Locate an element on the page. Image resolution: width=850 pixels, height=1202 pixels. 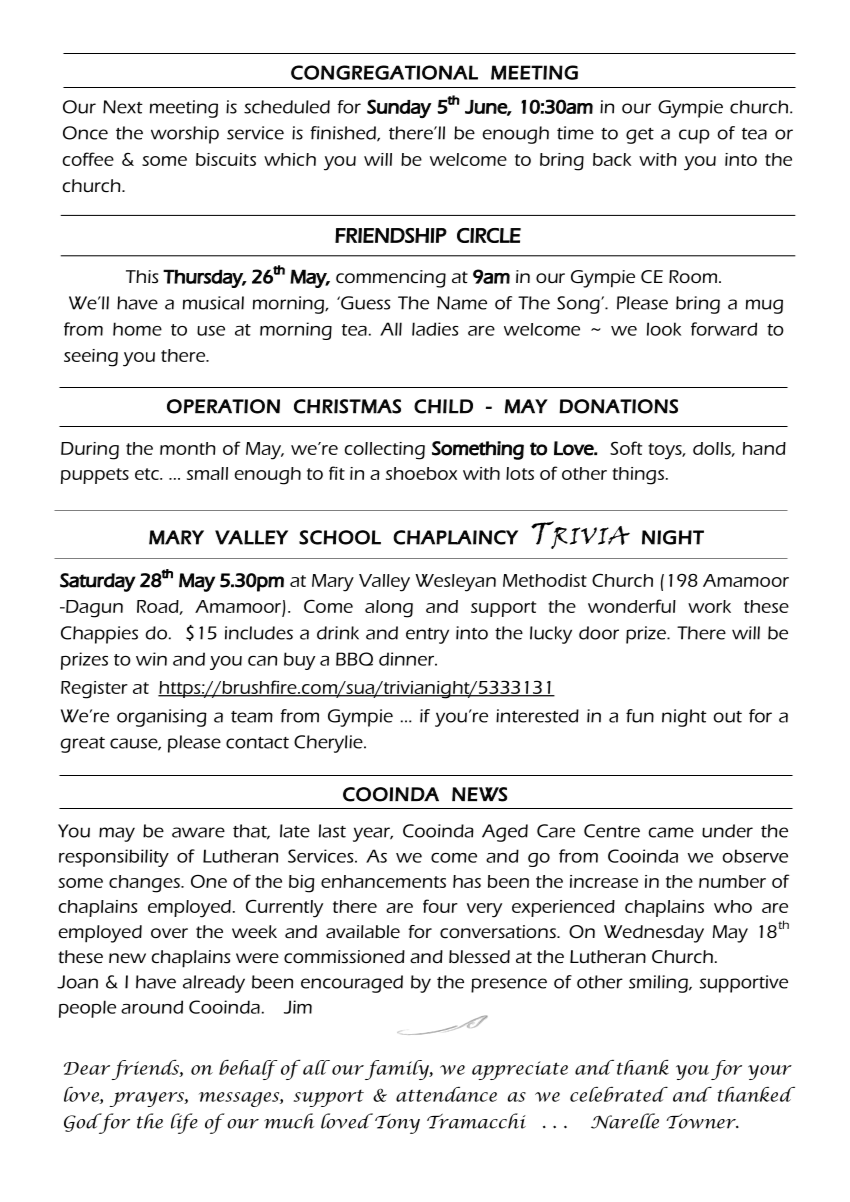
Next is located at coordinates (123, 107).
